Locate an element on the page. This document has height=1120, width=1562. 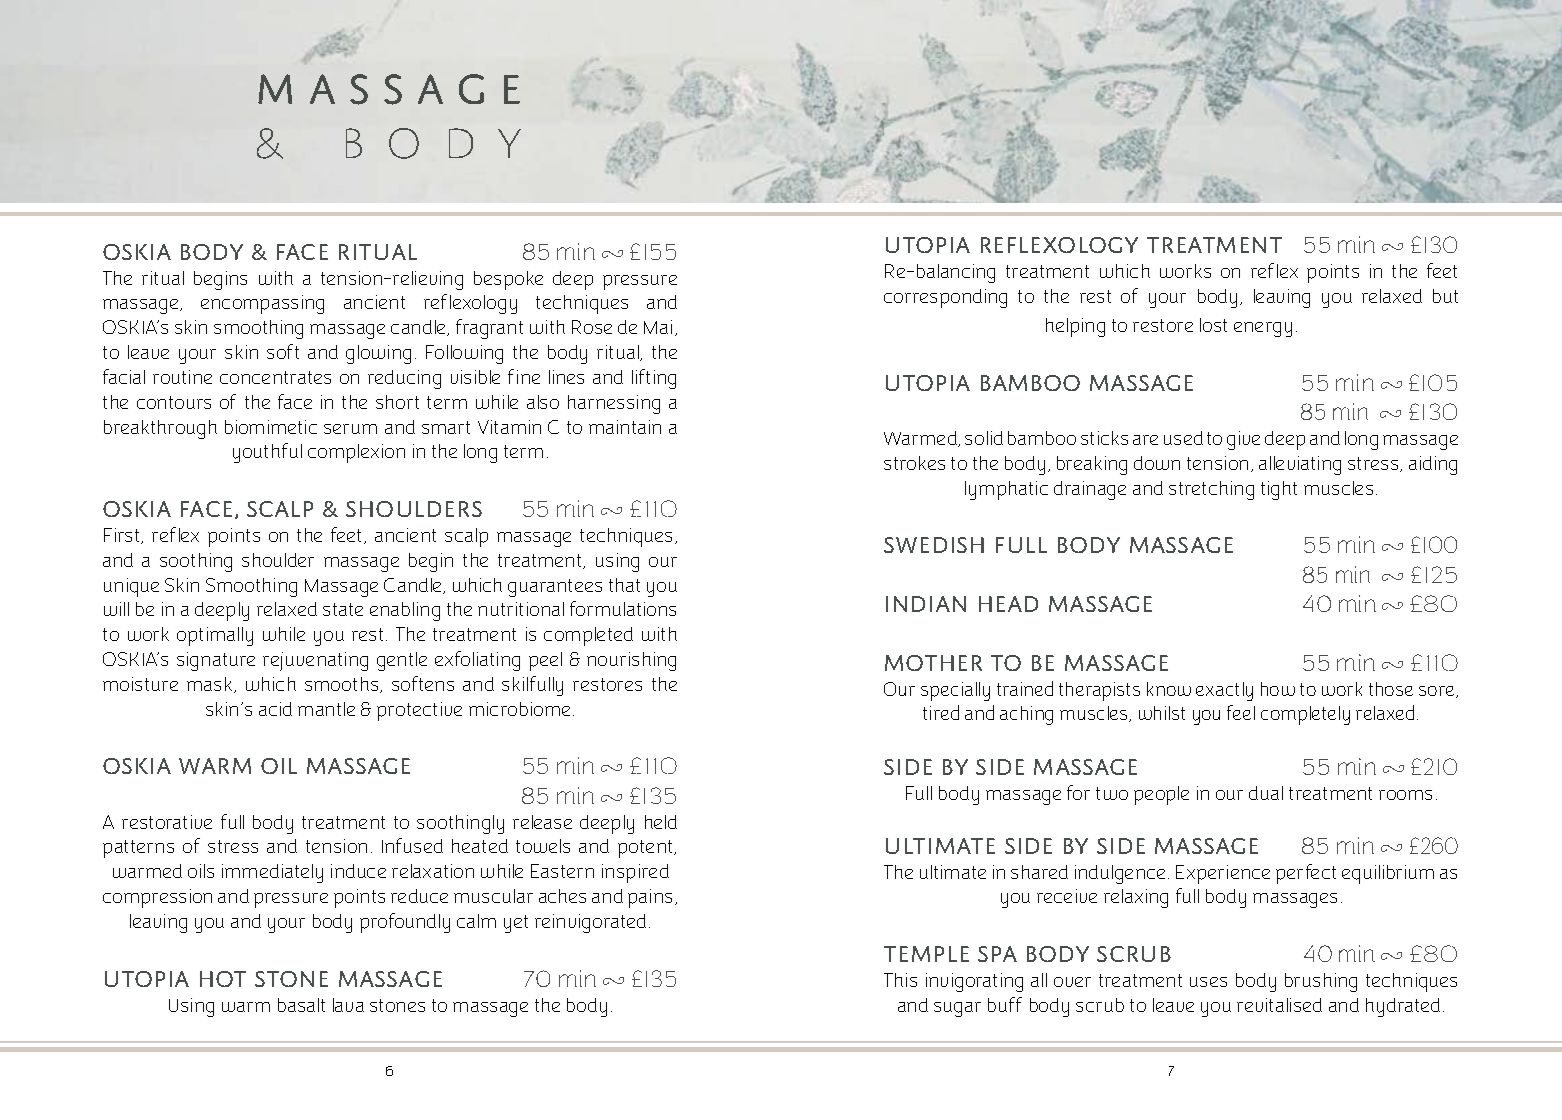
dual is located at coordinates (1266, 793).
